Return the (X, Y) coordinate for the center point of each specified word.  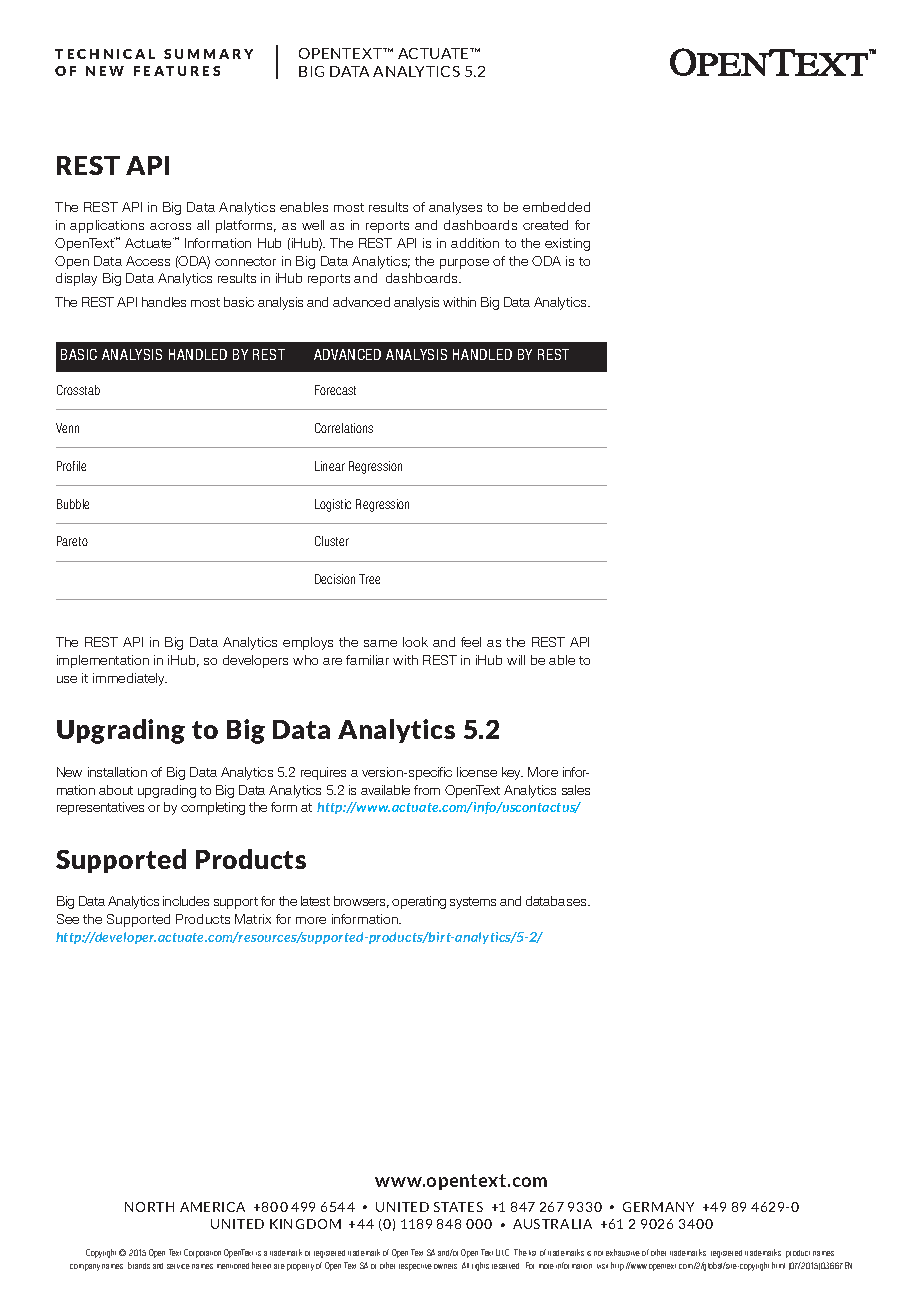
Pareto (72, 541)
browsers (361, 902)
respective (415, 1267)
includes (186, 901)
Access (148, 261)
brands (139, 1265)
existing (567, 244)
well (313, 225)
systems (473, 903)
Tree (369, 579)
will (516, 660)
